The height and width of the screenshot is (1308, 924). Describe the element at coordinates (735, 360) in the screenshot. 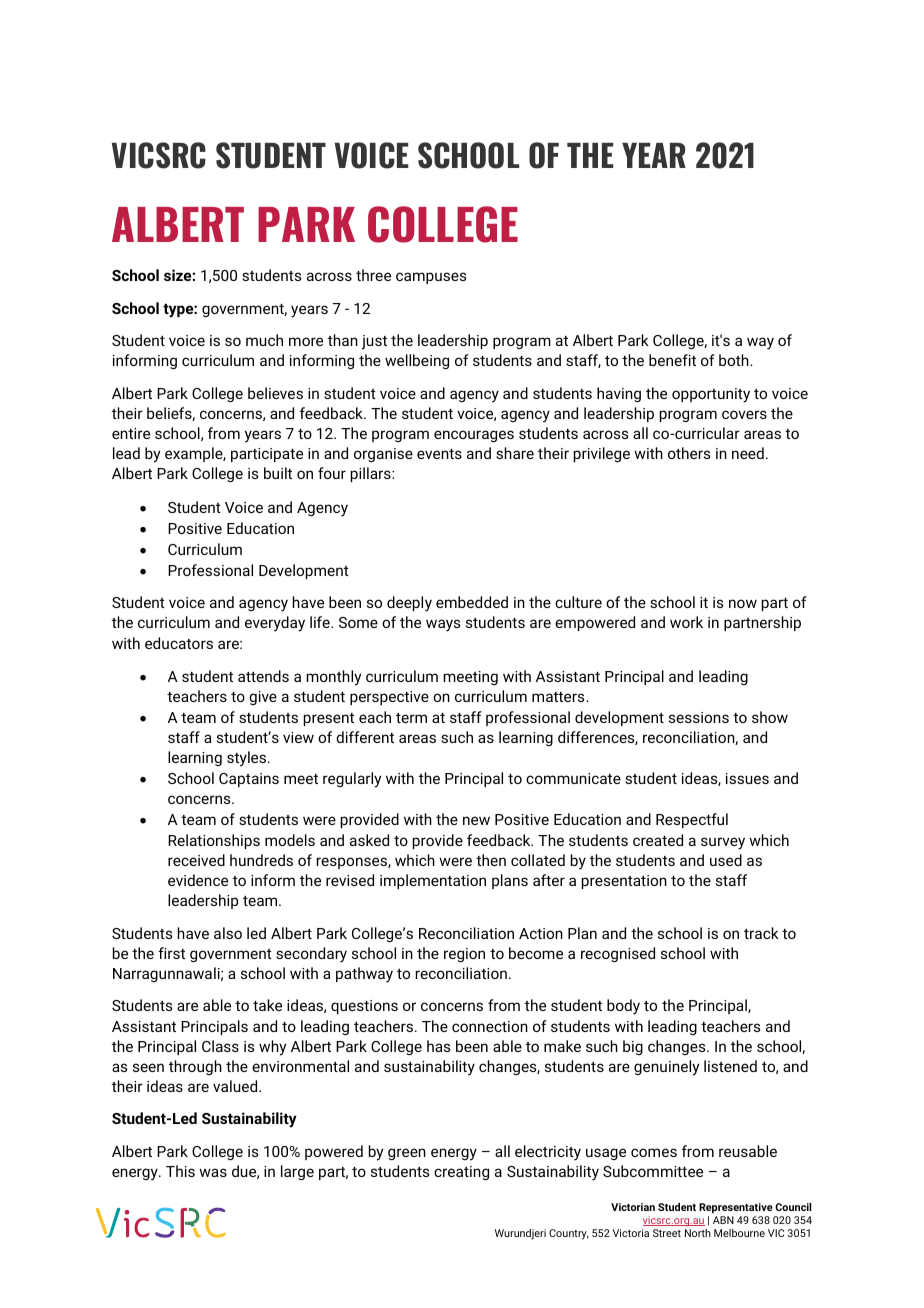

I see `both` at that location.
